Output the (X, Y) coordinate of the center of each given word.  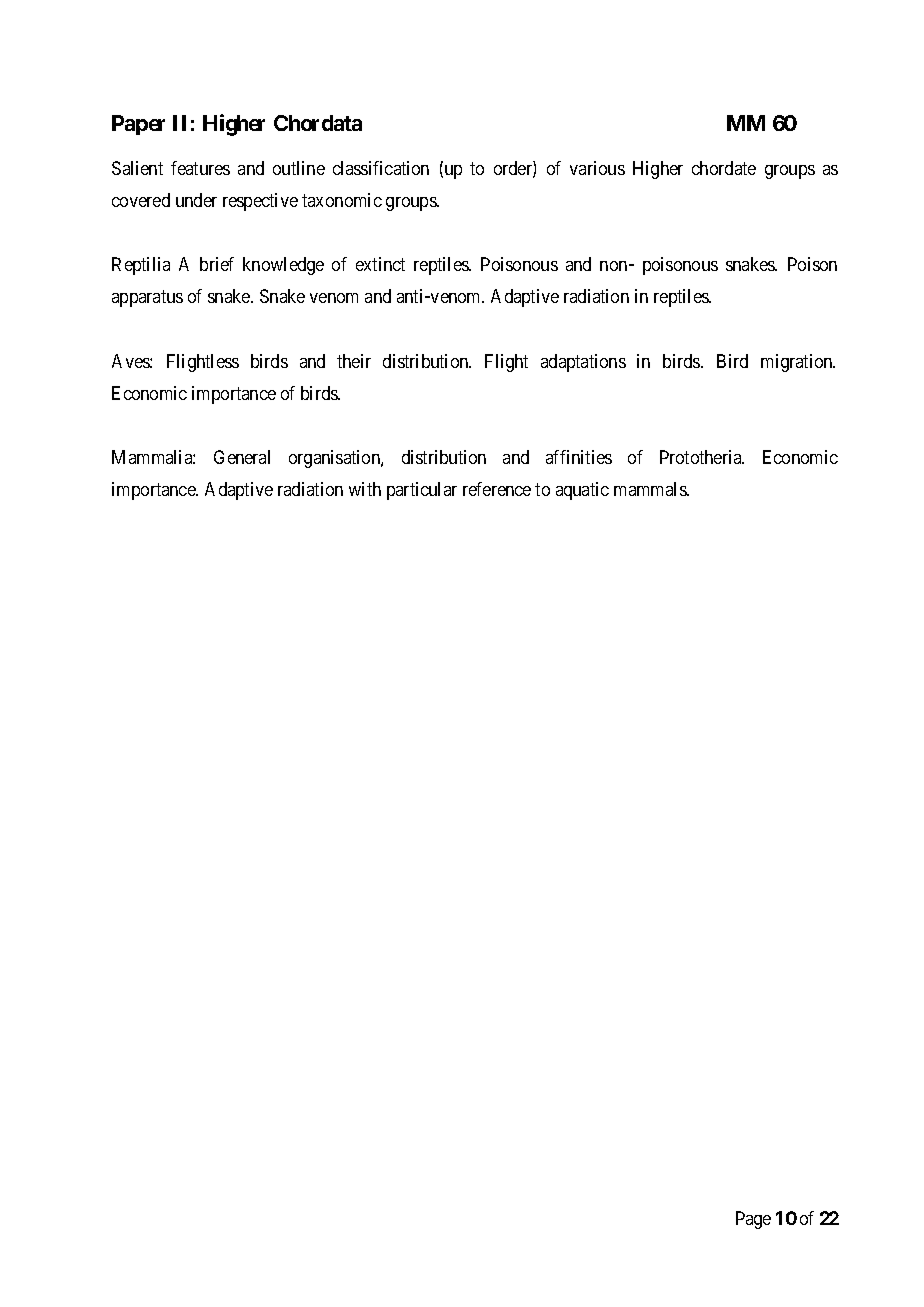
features (200, 168)
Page (753, 1220)
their (354, 361)
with (365, 489)
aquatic (582, 491)
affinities (579, 457)
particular (422, 491)
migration (798, 363)
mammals (651, 489)
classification (381, 168)
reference (497, 489)
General (242, 457)
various (597, 168)
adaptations (583, 363)
